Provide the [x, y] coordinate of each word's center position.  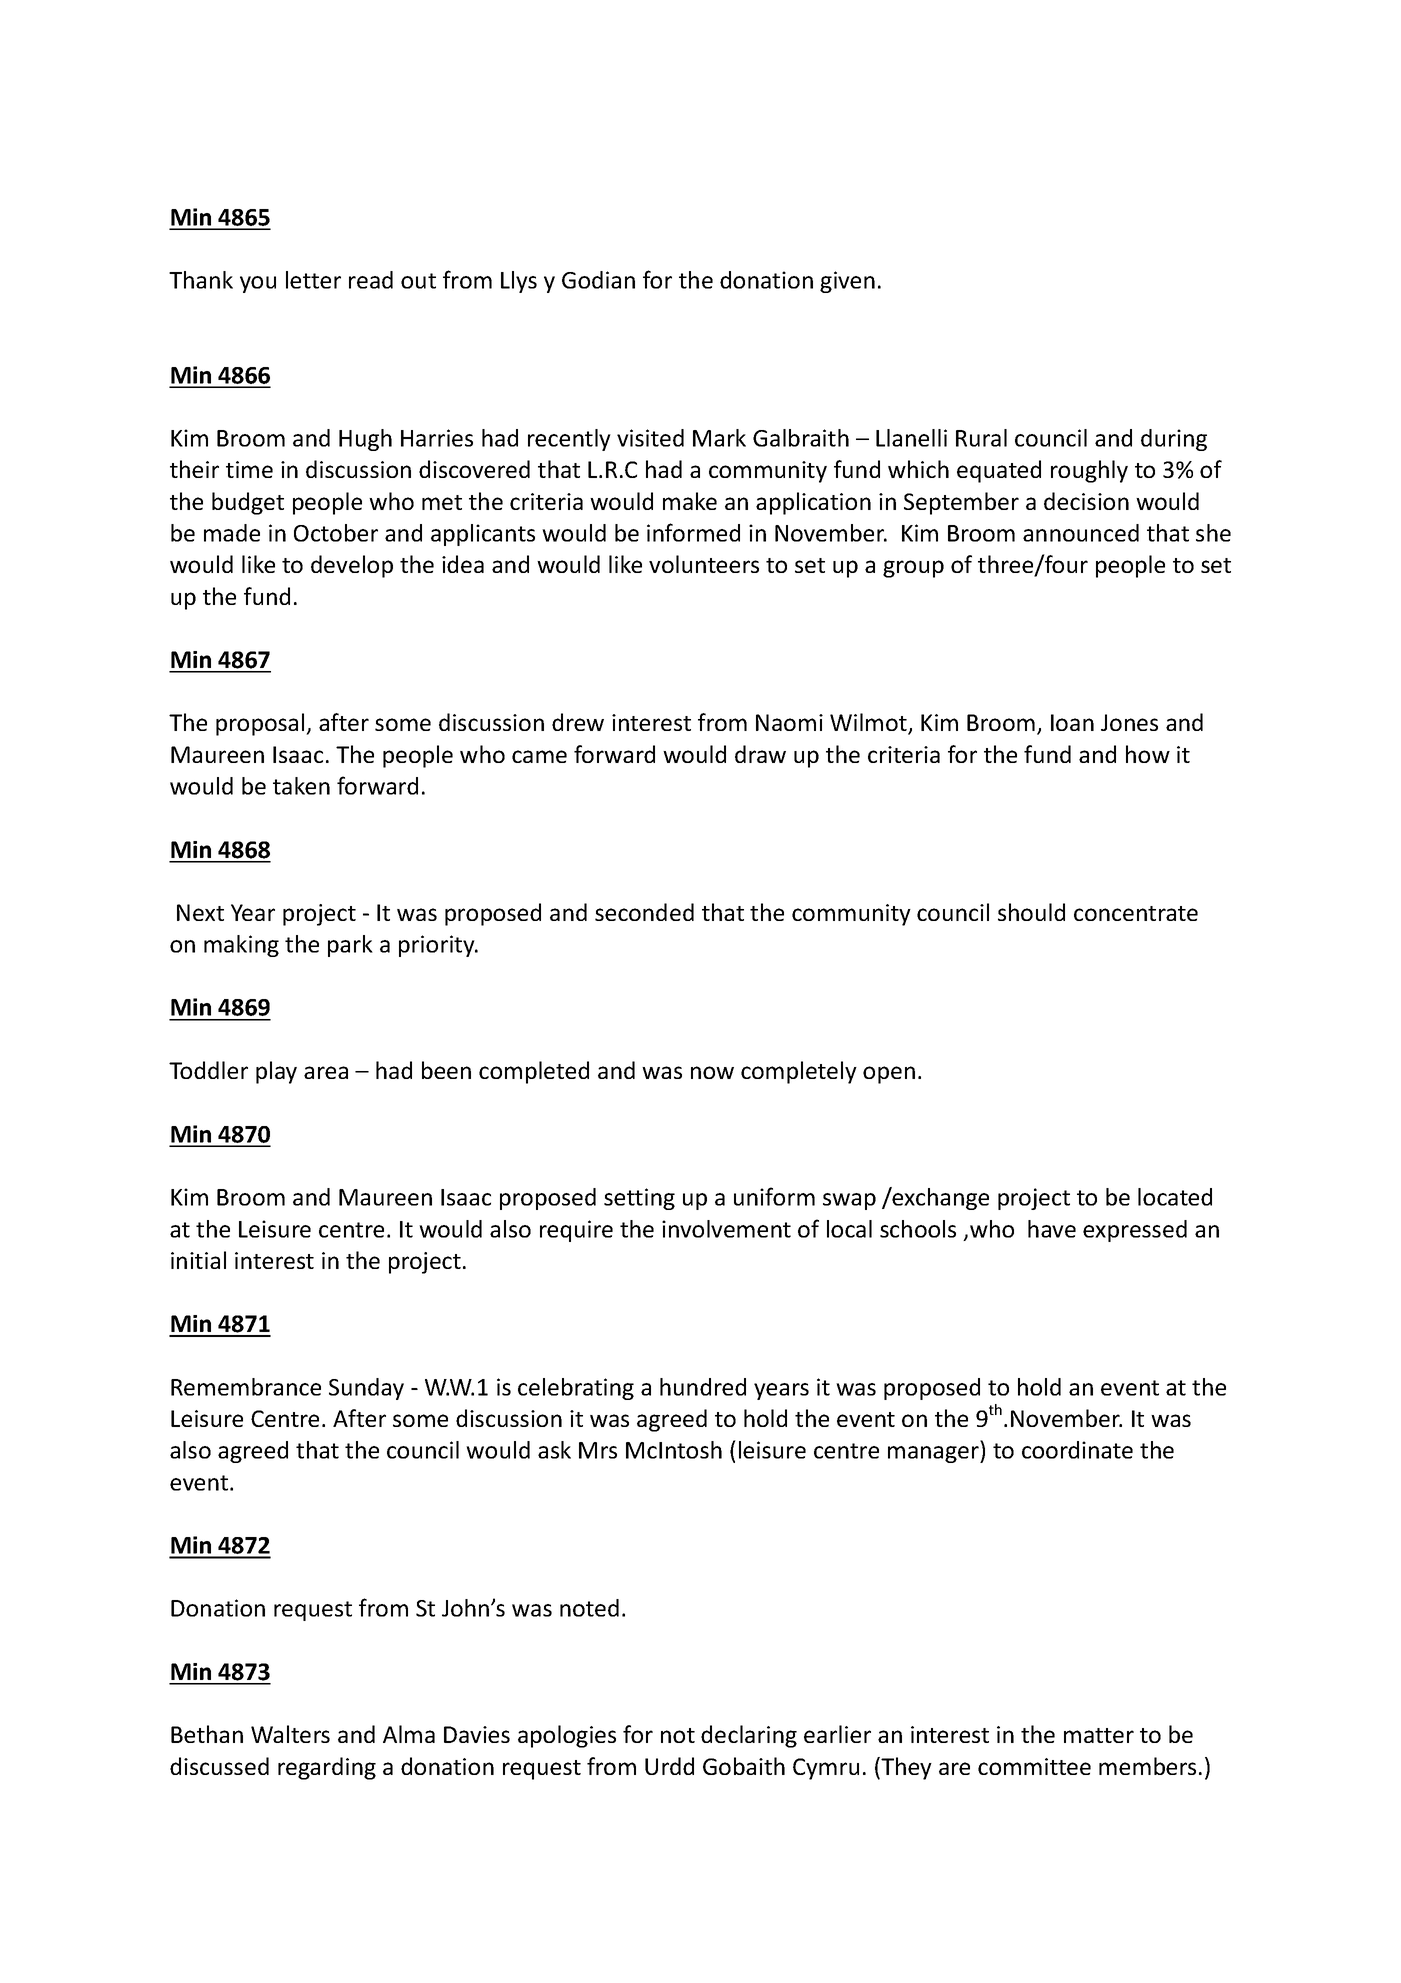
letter [313, 280]
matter [1099, 1735]
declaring [749, 1736]
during [1174, 440]
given [847, 282]
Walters [290, 1734]
